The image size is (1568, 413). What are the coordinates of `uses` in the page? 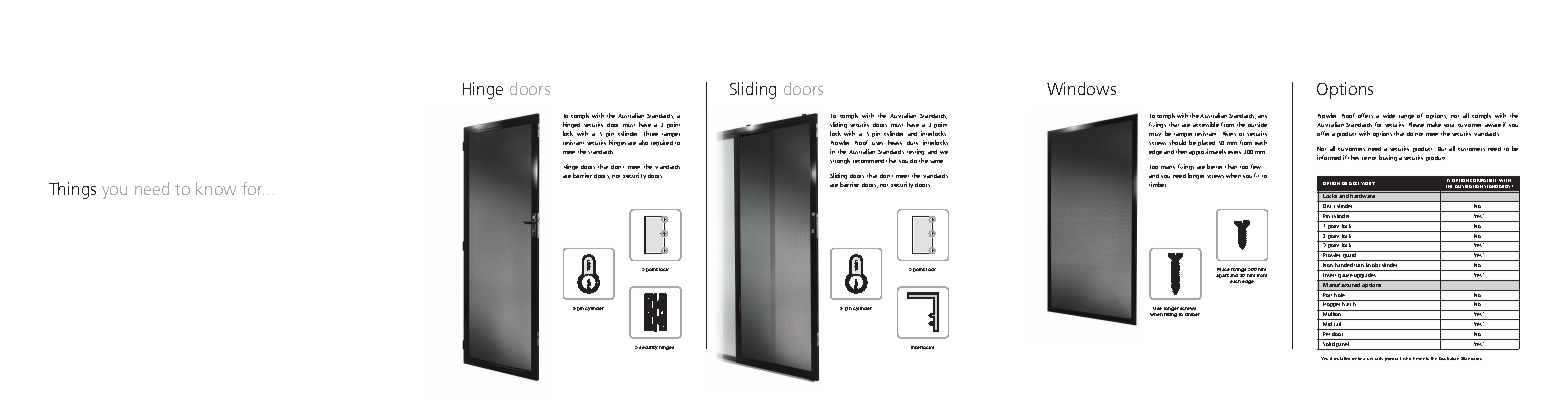 It's located at (877, 143).
